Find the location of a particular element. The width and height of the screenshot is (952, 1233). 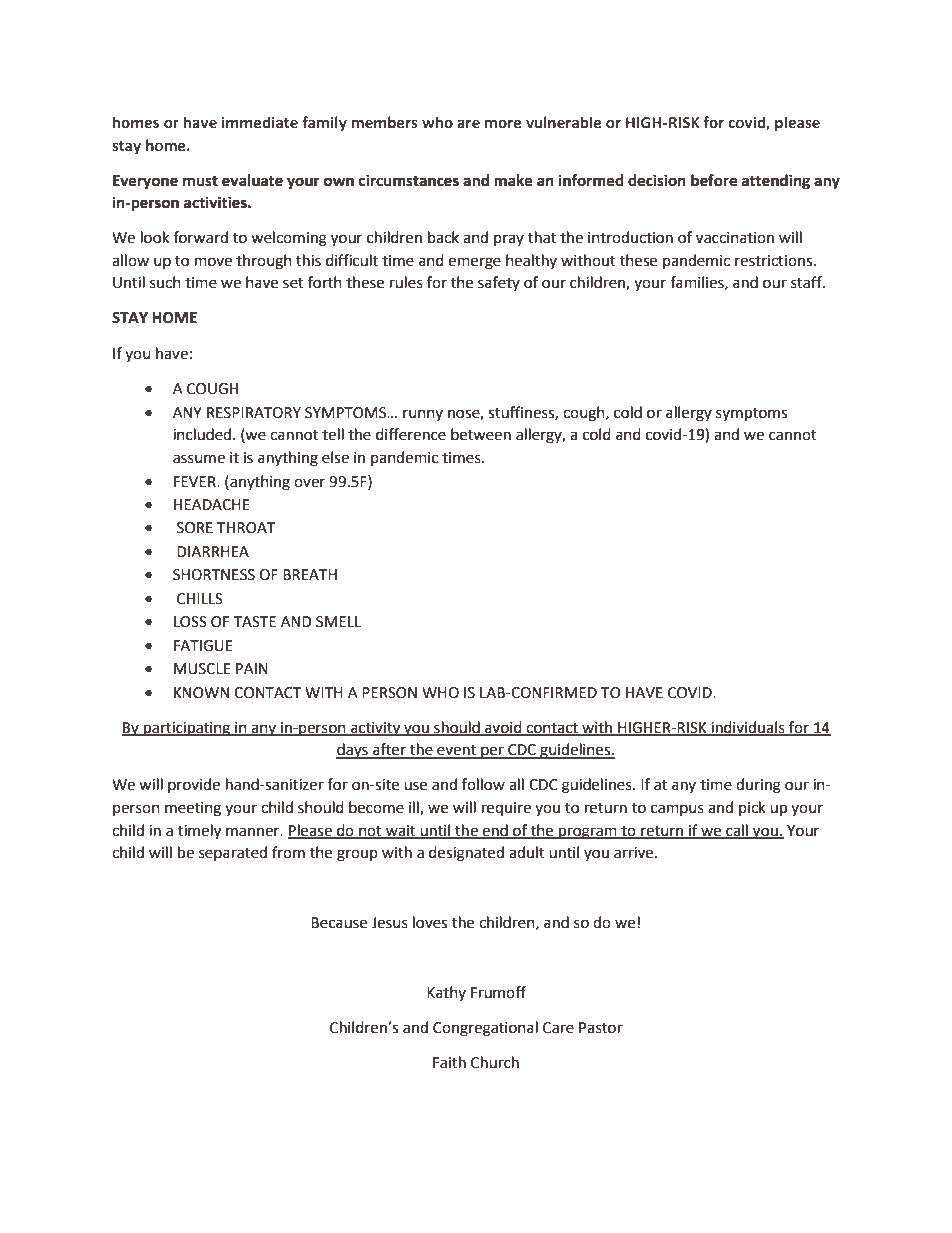

between is located at coordinates (481, 434).
